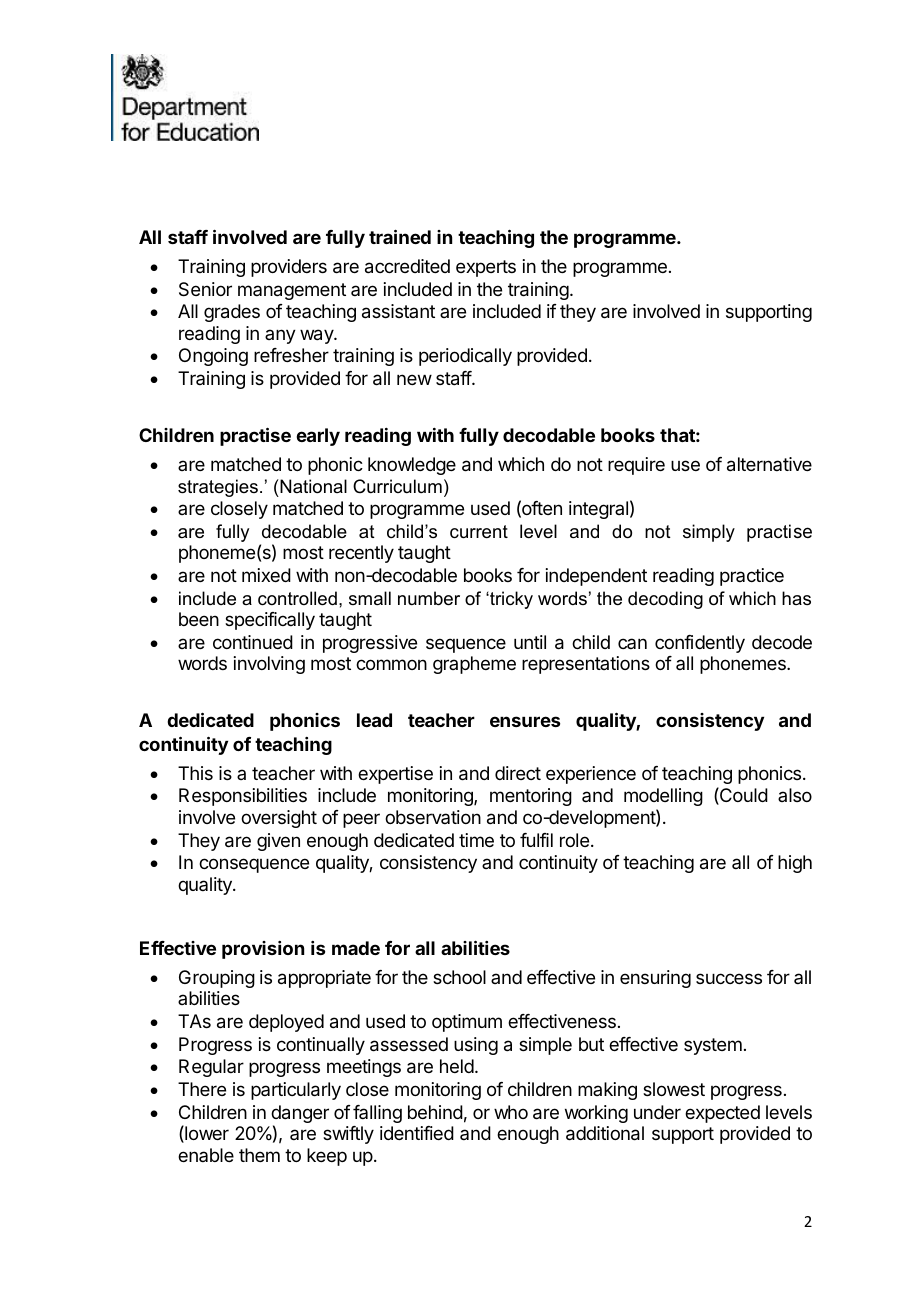 Image resolution: width=924 pixels, height=1308 pixels. Describe the element at coordinates (769, 464) in the screenshot. I see `alternative` at that location.
